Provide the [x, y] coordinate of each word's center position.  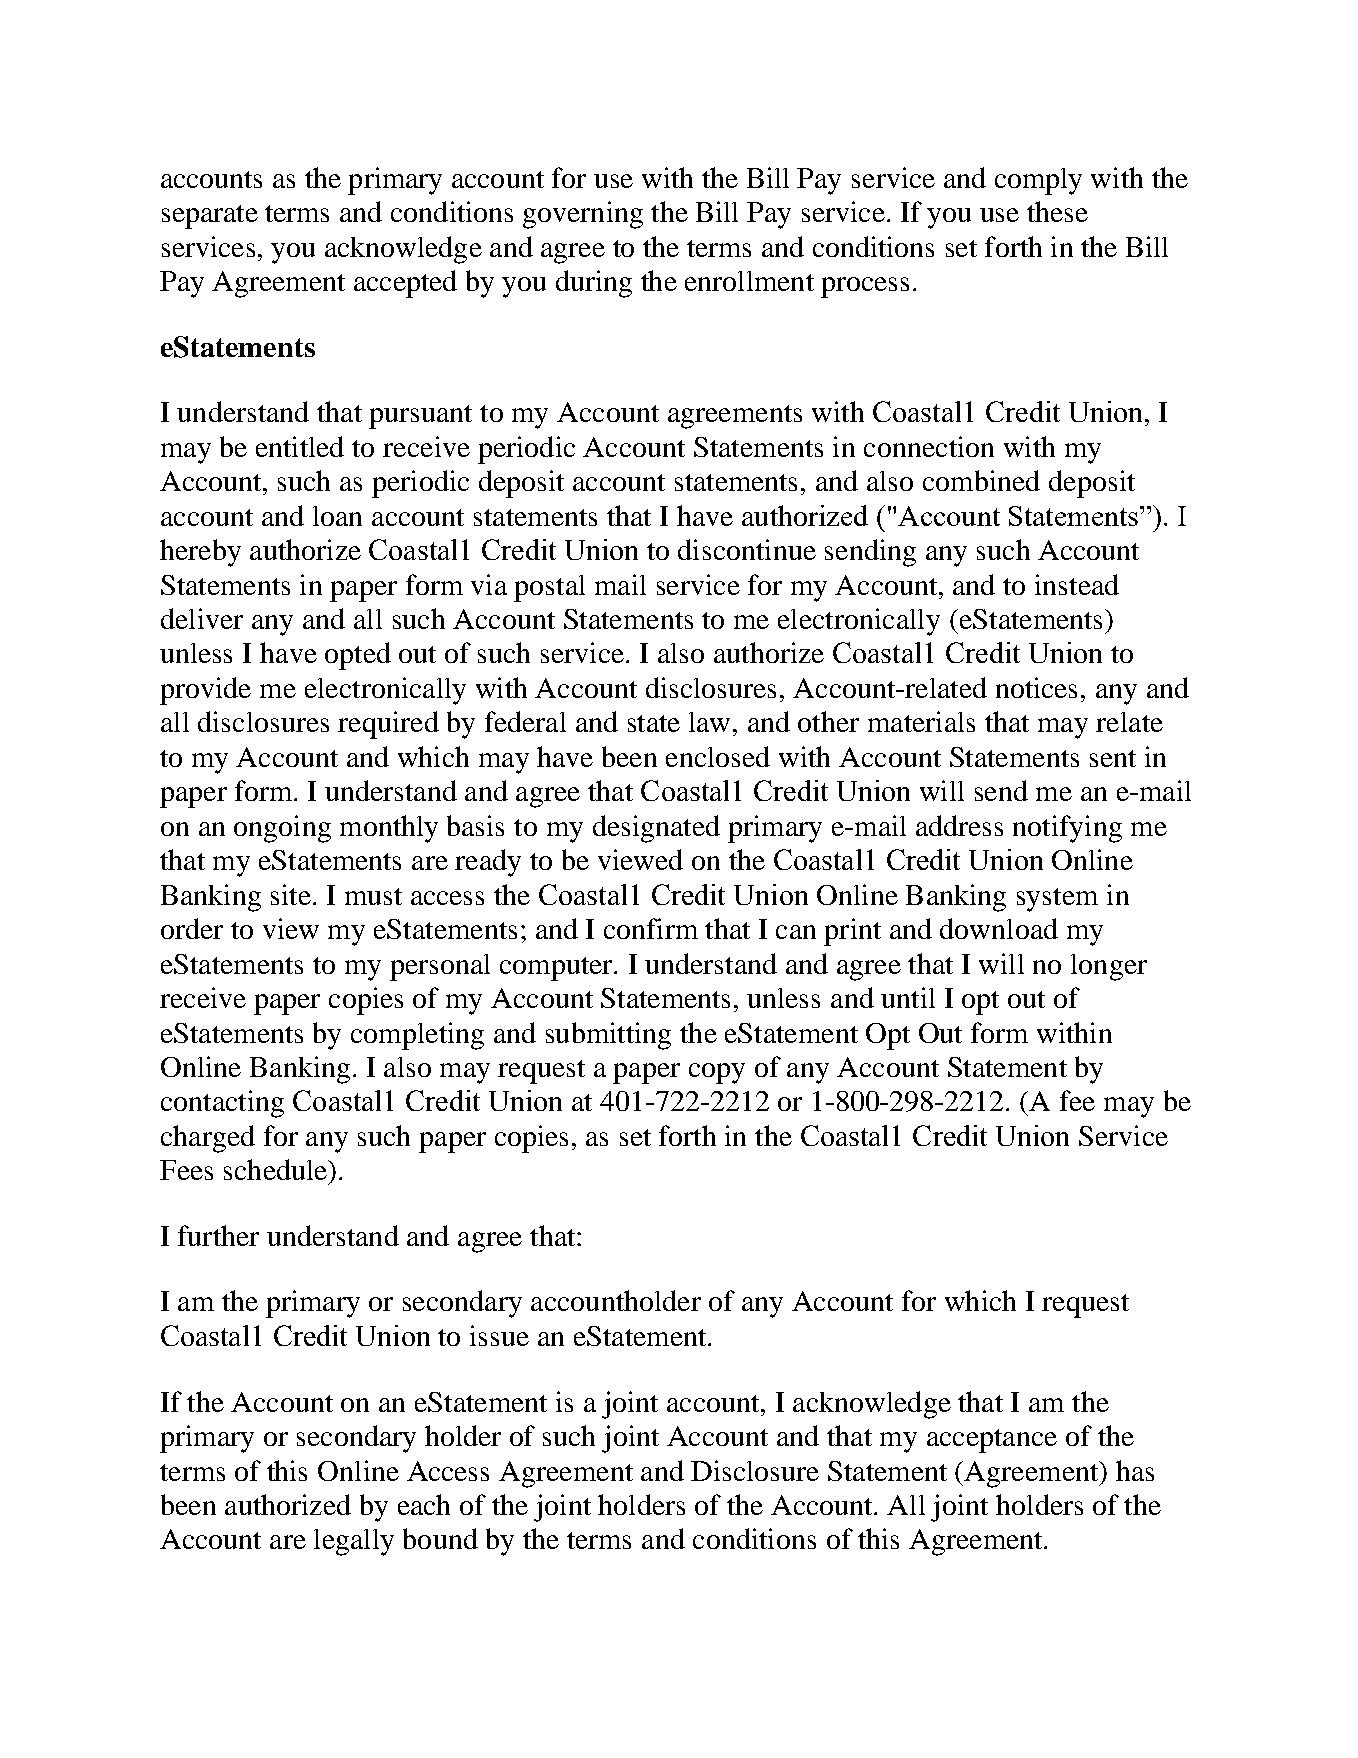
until [908, 997]
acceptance [992, 1441]
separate [210, 217]
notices [1036, 687]
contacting [222, 1104]
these [1057, 211]
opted [358, 656]
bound [440, 1538]
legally [354, 1542]
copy [717, 1073]
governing [583, 215]
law [709, 722]
